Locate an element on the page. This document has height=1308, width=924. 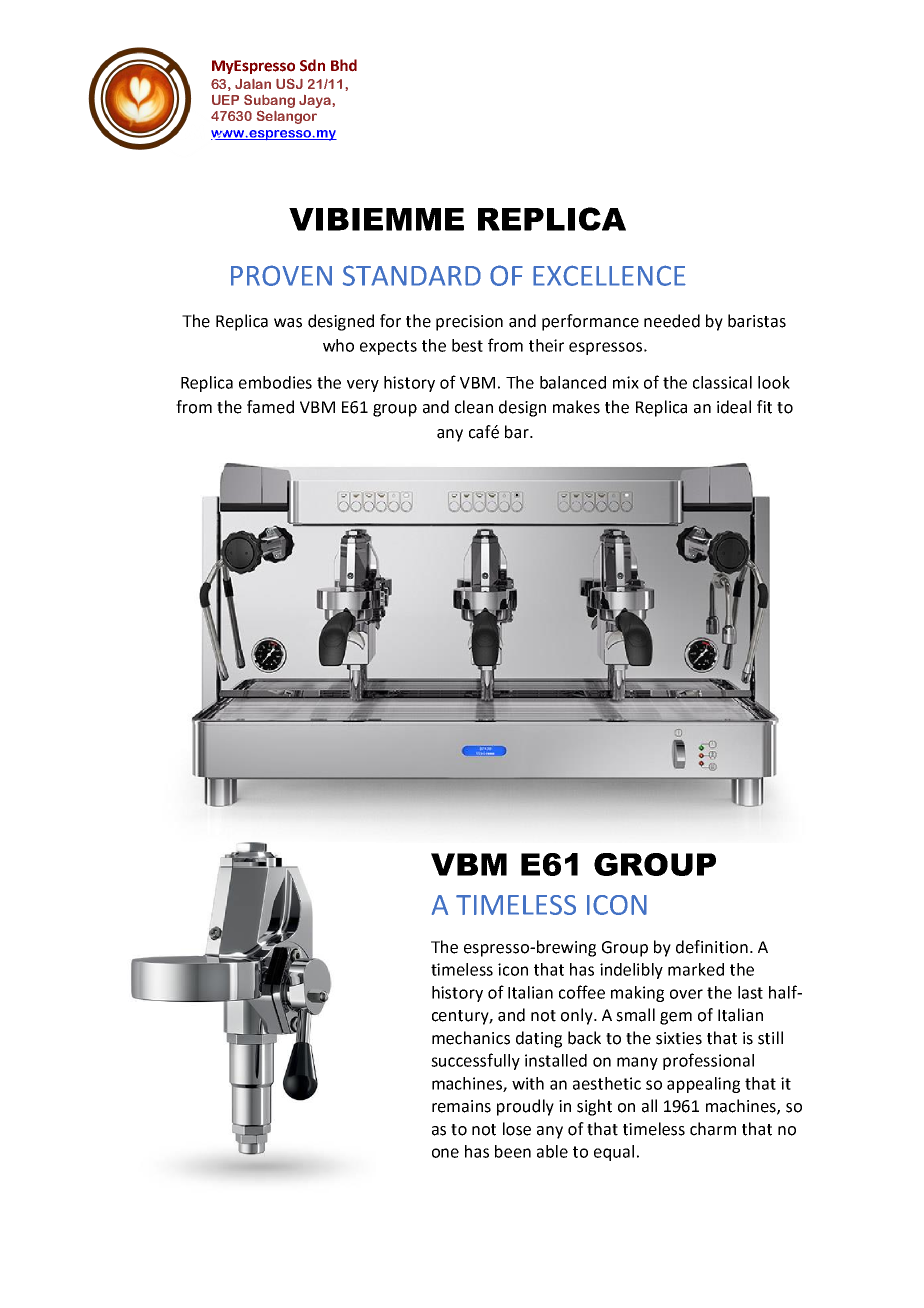
charm is located at coordinates (713, 1129).
